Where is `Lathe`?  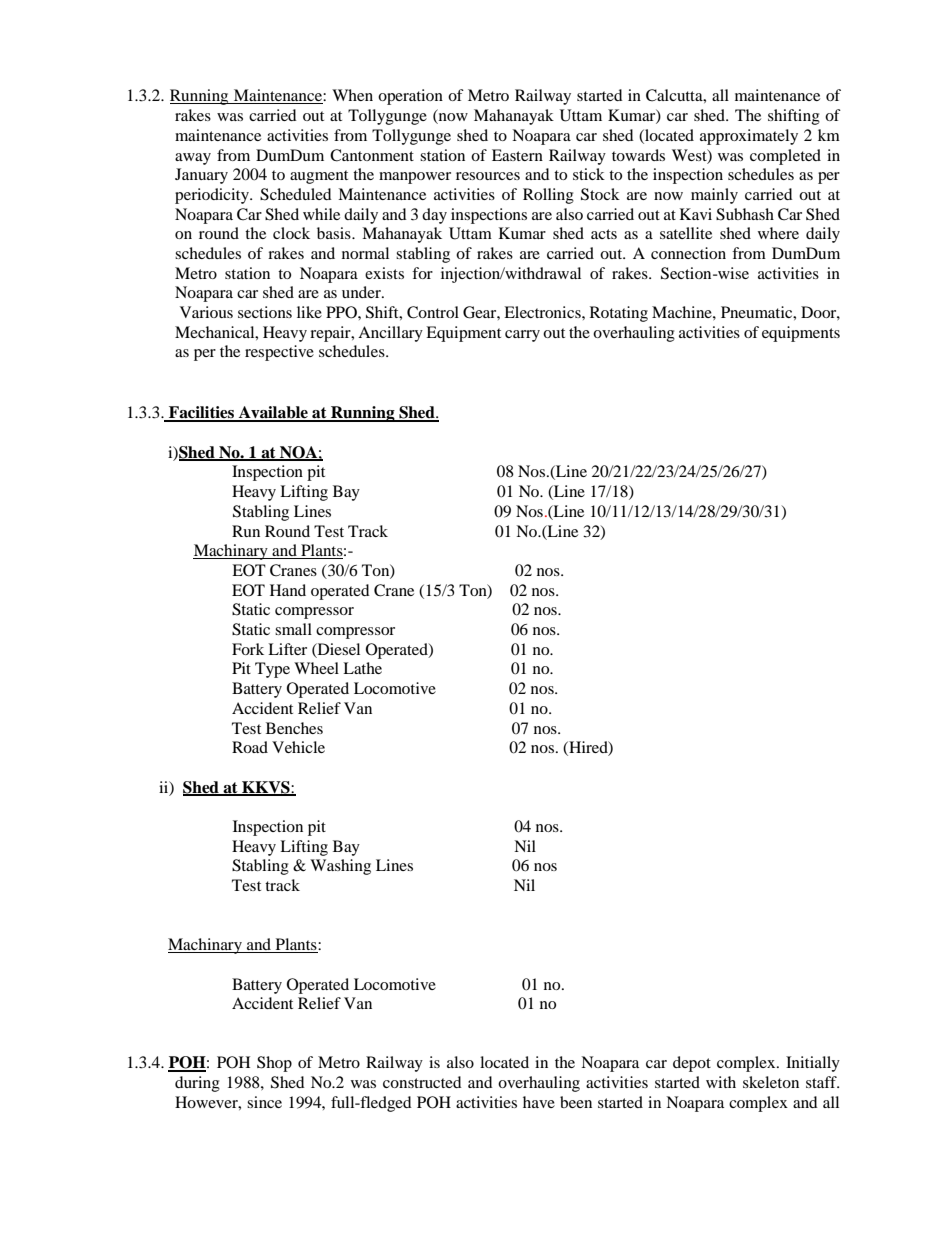 Lathe is located at coordinates (362, 668).
